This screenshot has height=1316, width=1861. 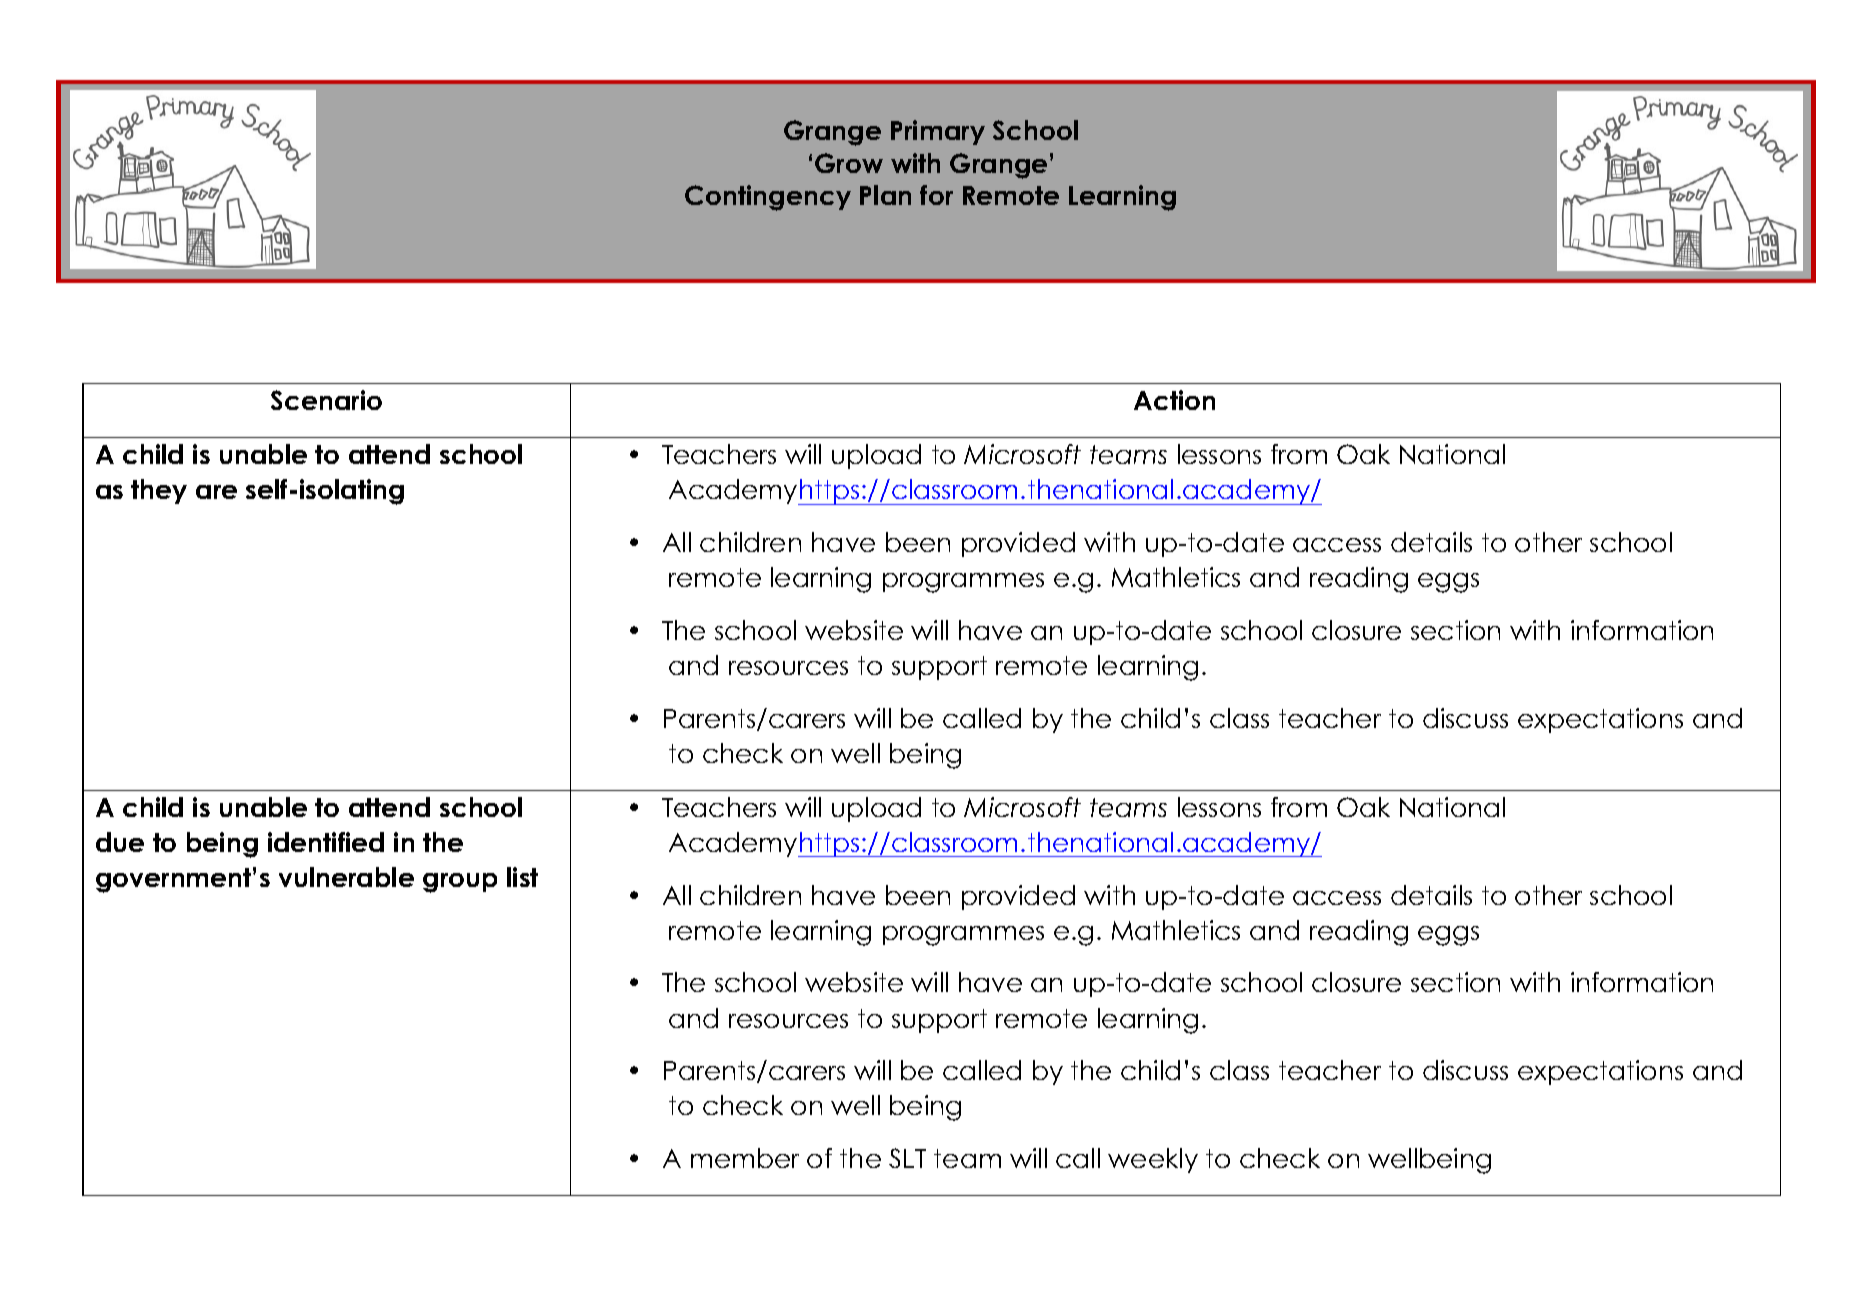 I want to click on Primary, so click(x=938, y=132).
